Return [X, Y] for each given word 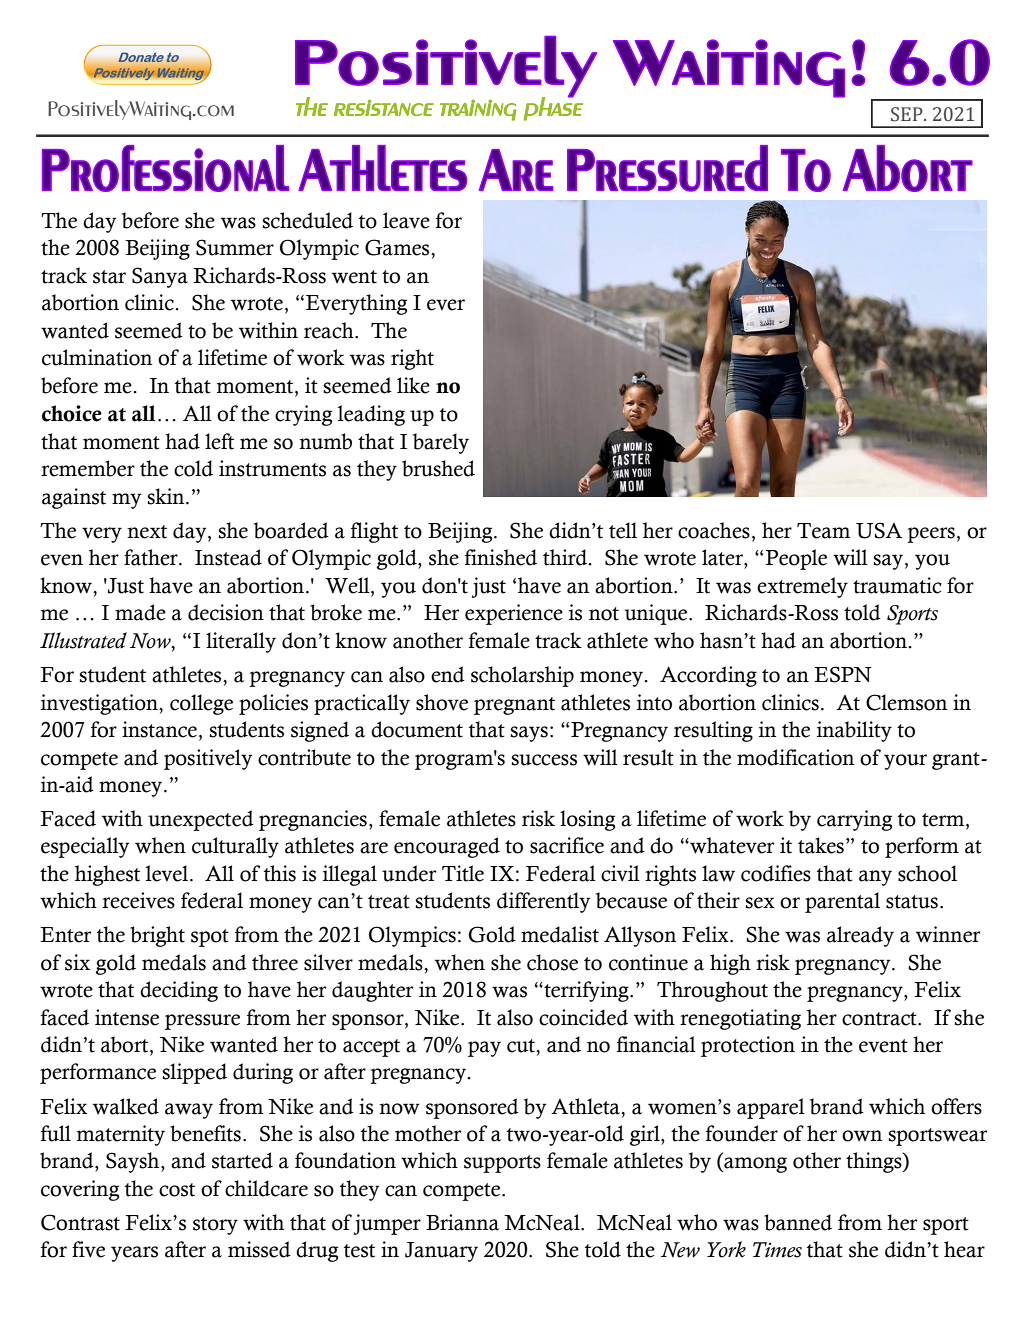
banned [798, 1222]
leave [406, 220]
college [201, 704]
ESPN [843, 674]
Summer [235, 247]
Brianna [462, 1222]
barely [441, 443]
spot [210, 938]
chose [552, 962]
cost [177, 1190]
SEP [908, 114]
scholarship [522, 676]
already [860, 936]
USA [879, 530]
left [219, 441]
